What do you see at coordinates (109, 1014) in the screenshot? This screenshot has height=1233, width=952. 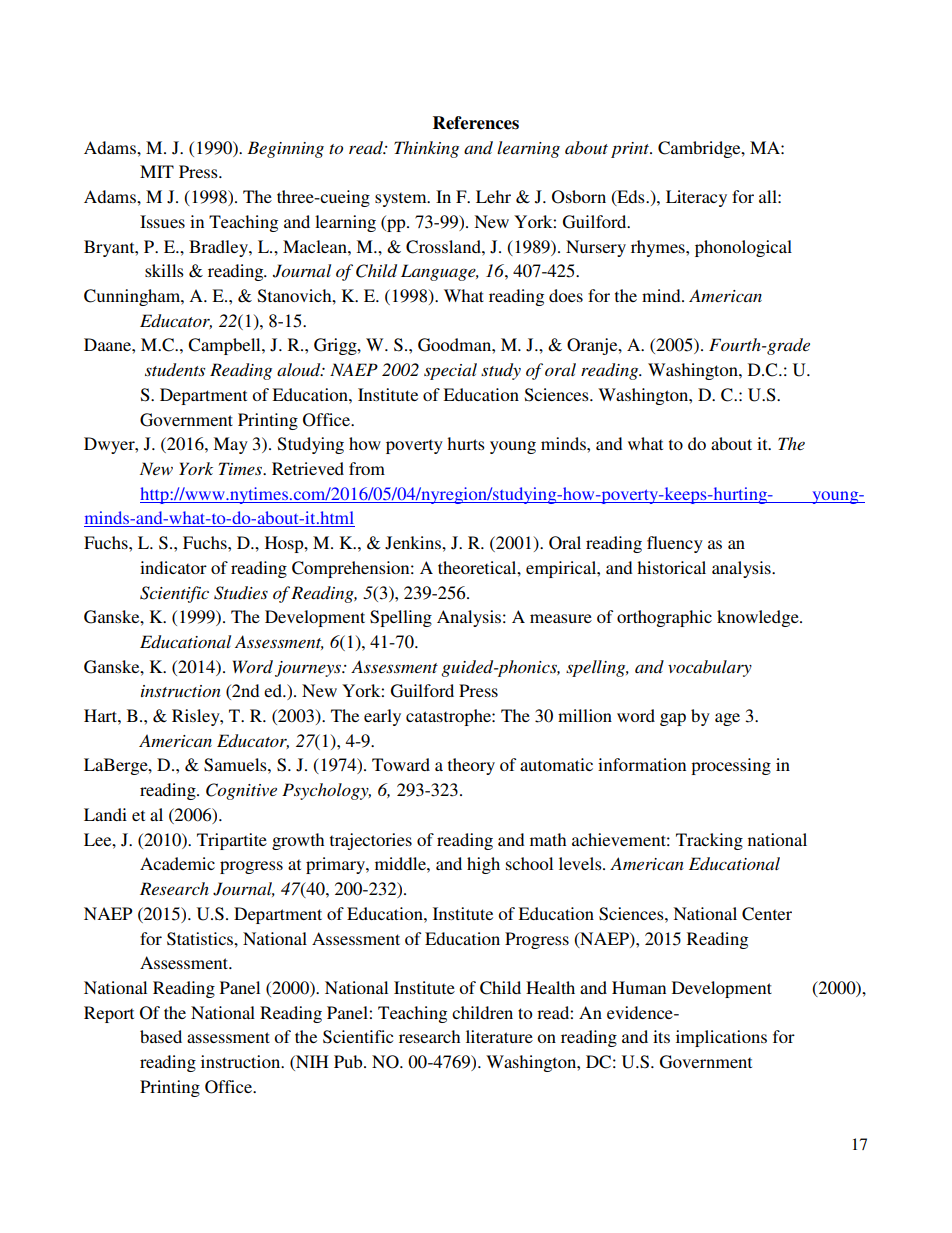 I see `Report` at bounding box center [109, 1014].
